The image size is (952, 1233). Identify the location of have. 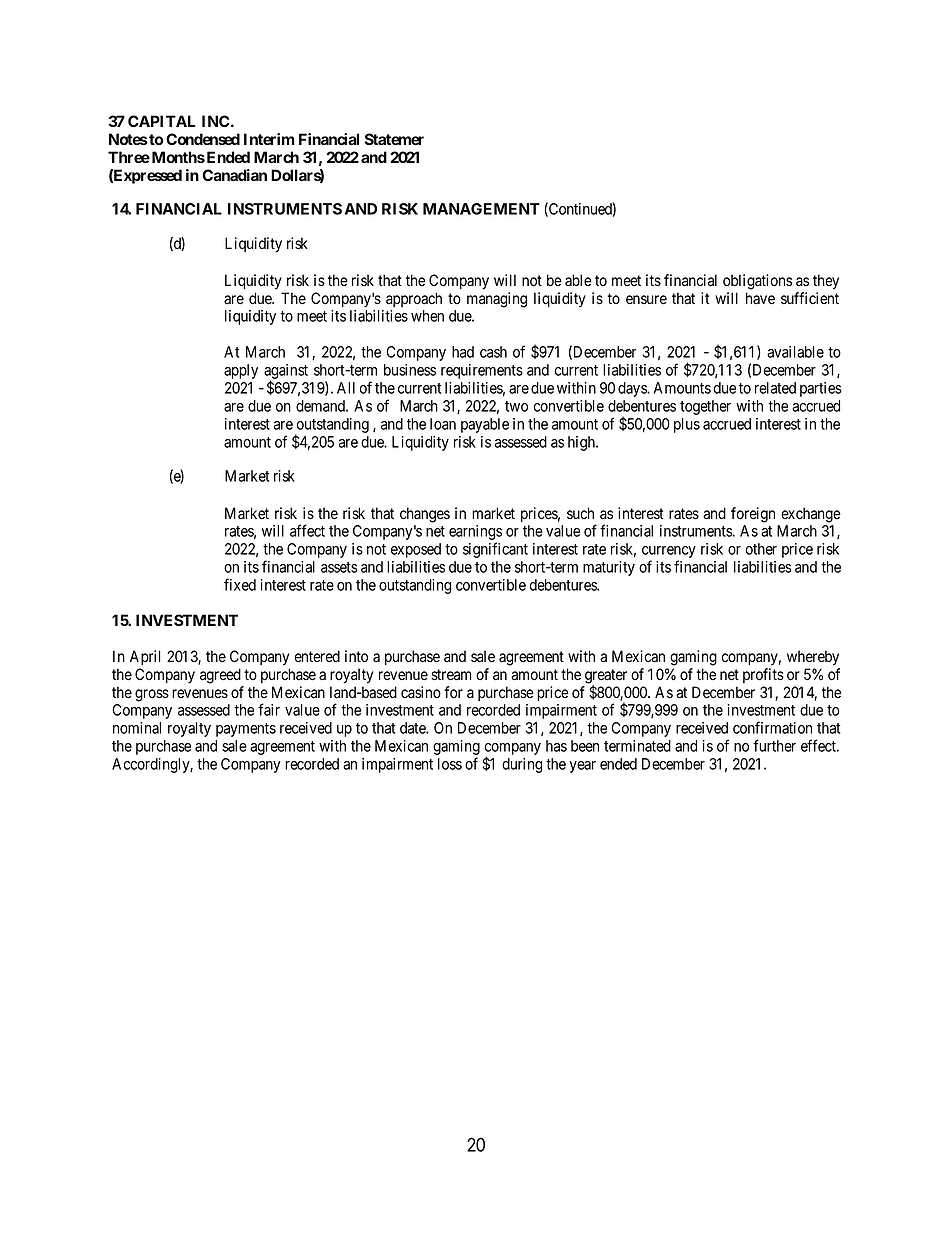
(760, 298).
